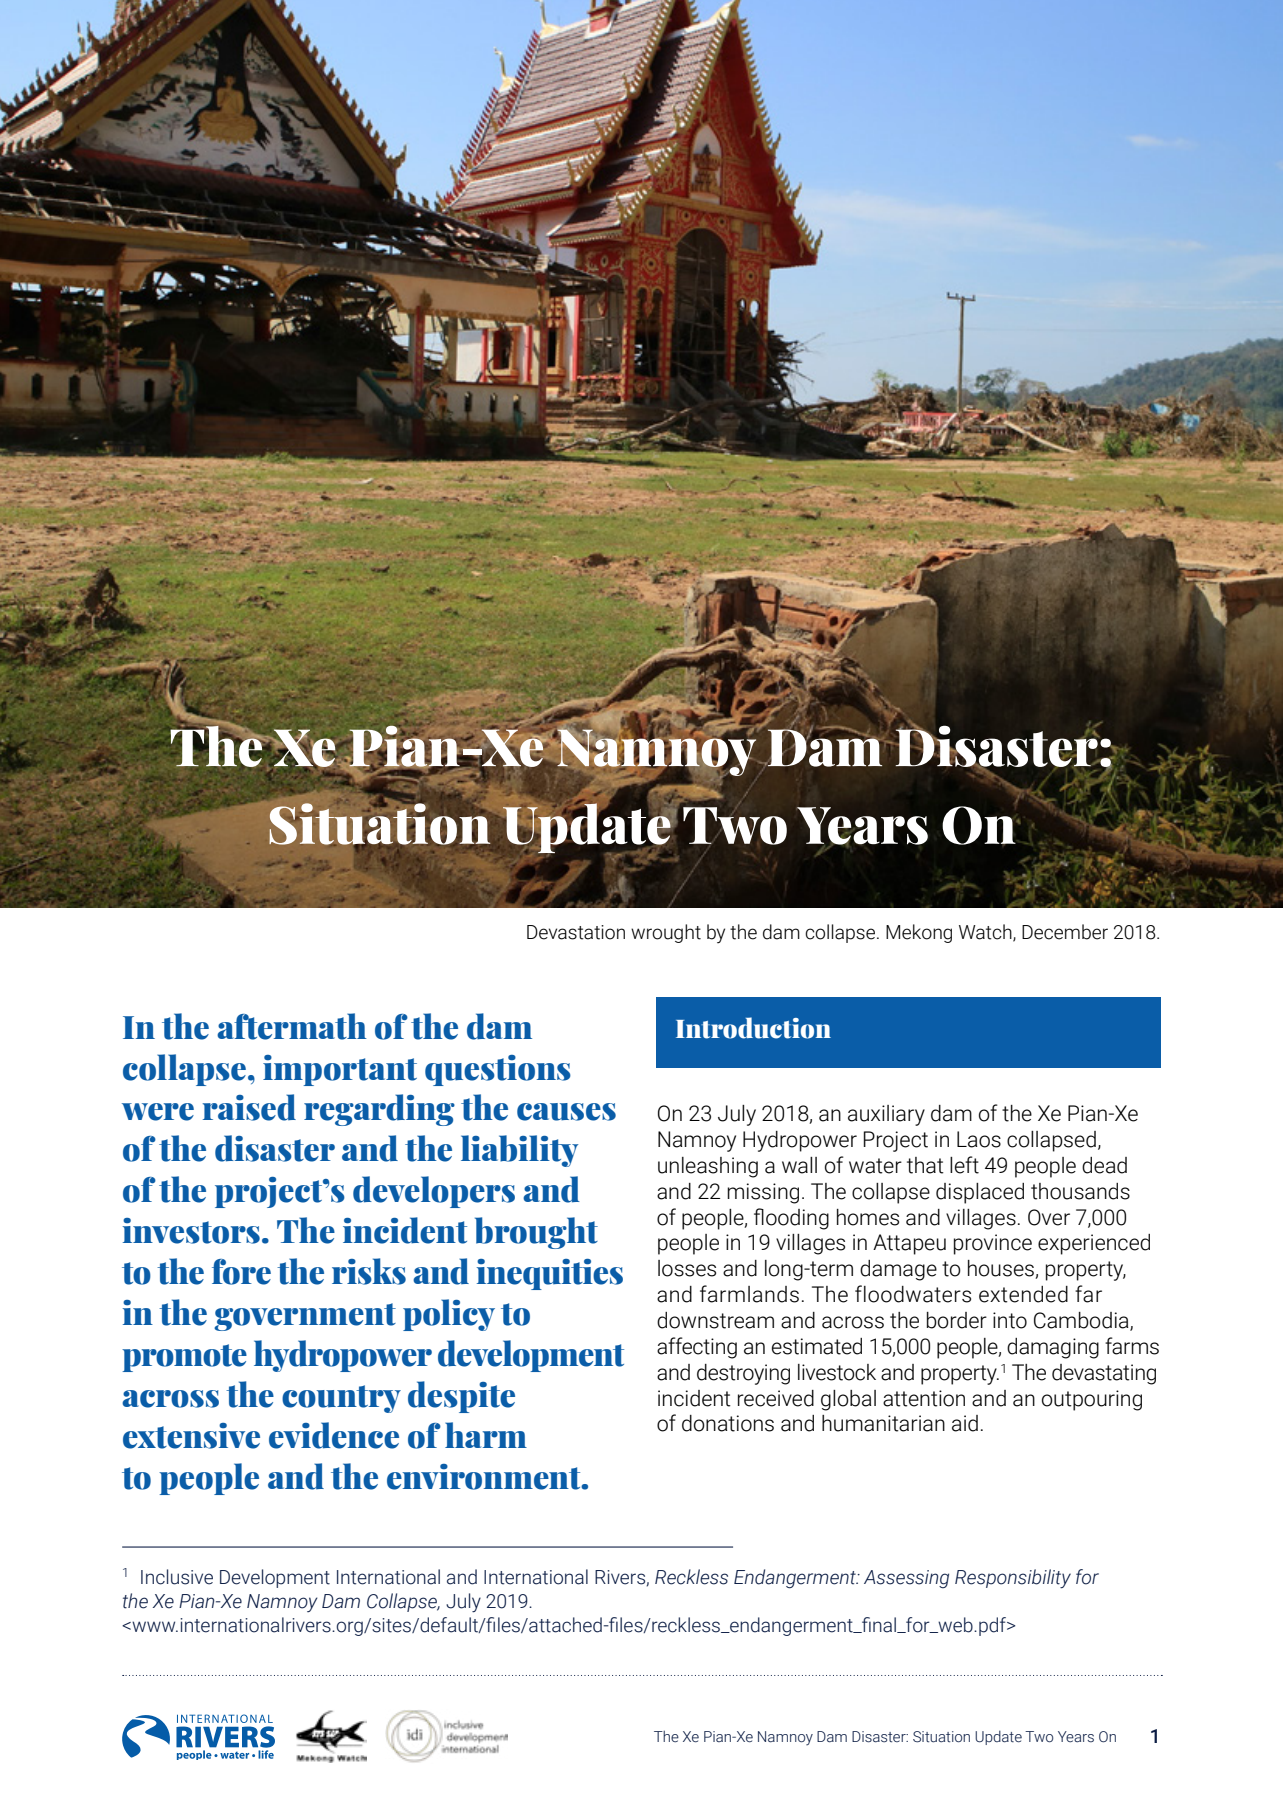 The image size is (1283, 1815). What do you see at coordinates (906, 1579) in the page?
I see `Assessing` at bounding box center [906, 1579].
